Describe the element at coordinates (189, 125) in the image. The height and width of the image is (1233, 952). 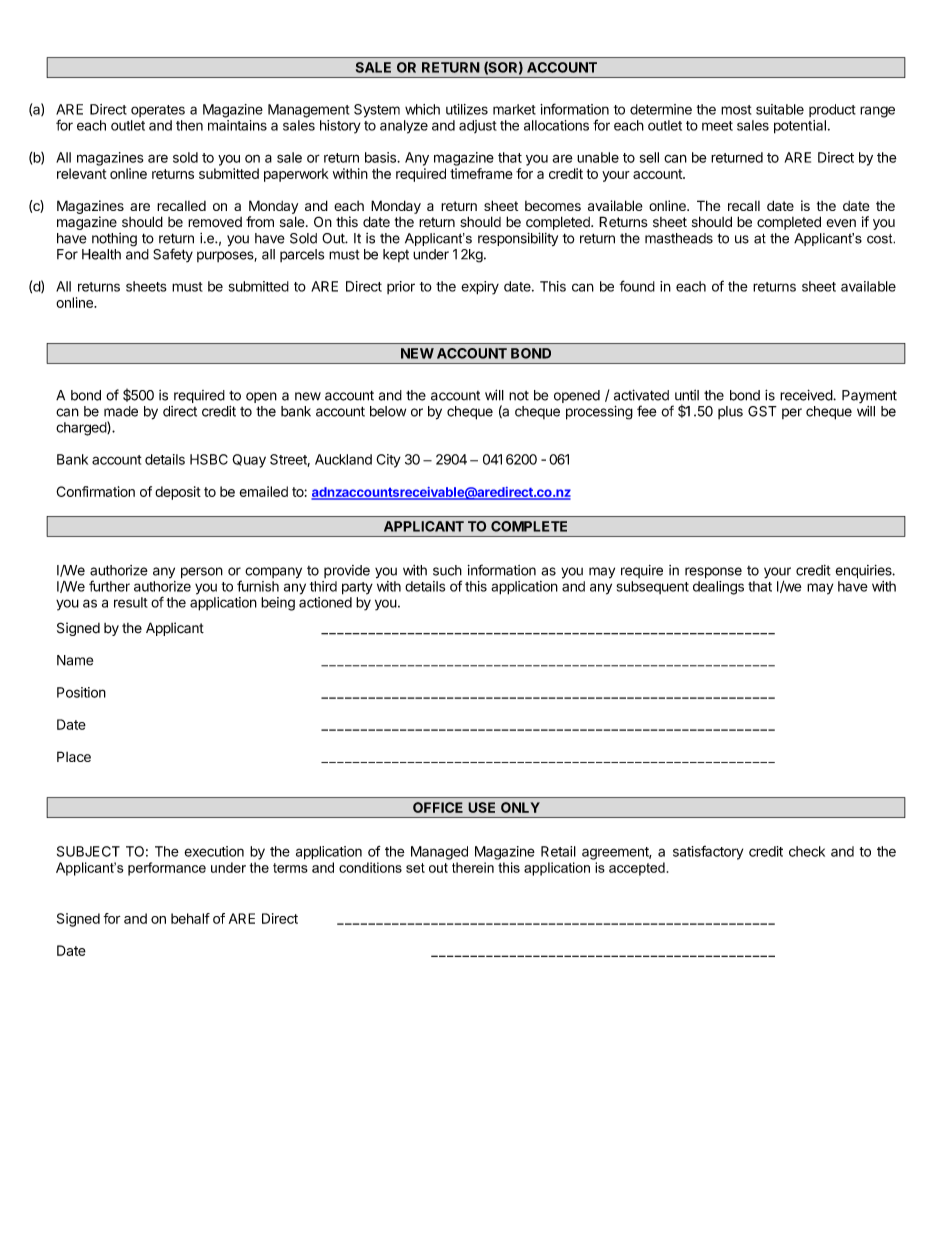
I see `then` at that location.
